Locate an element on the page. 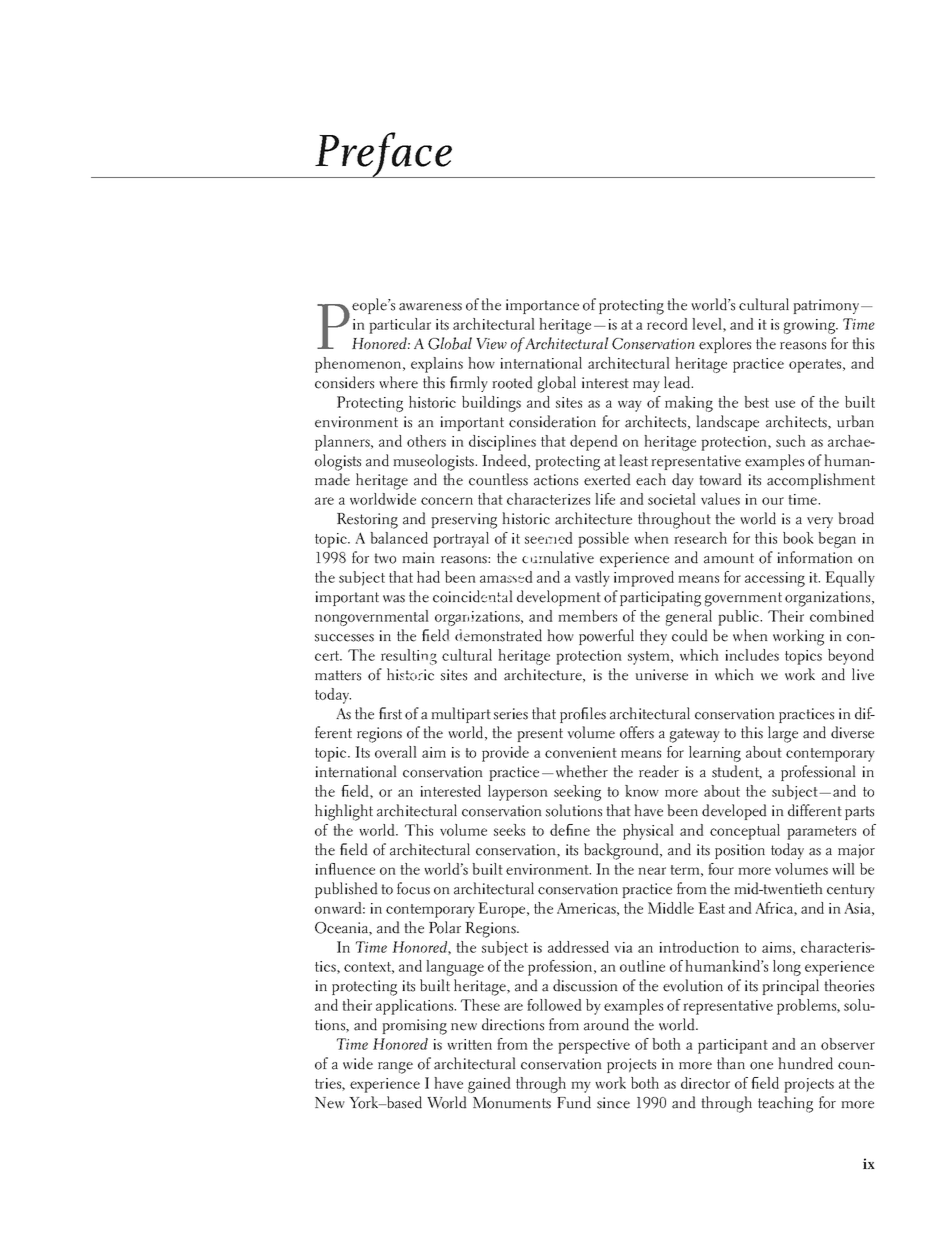  patrimony is located at coordinates (827, 306).
